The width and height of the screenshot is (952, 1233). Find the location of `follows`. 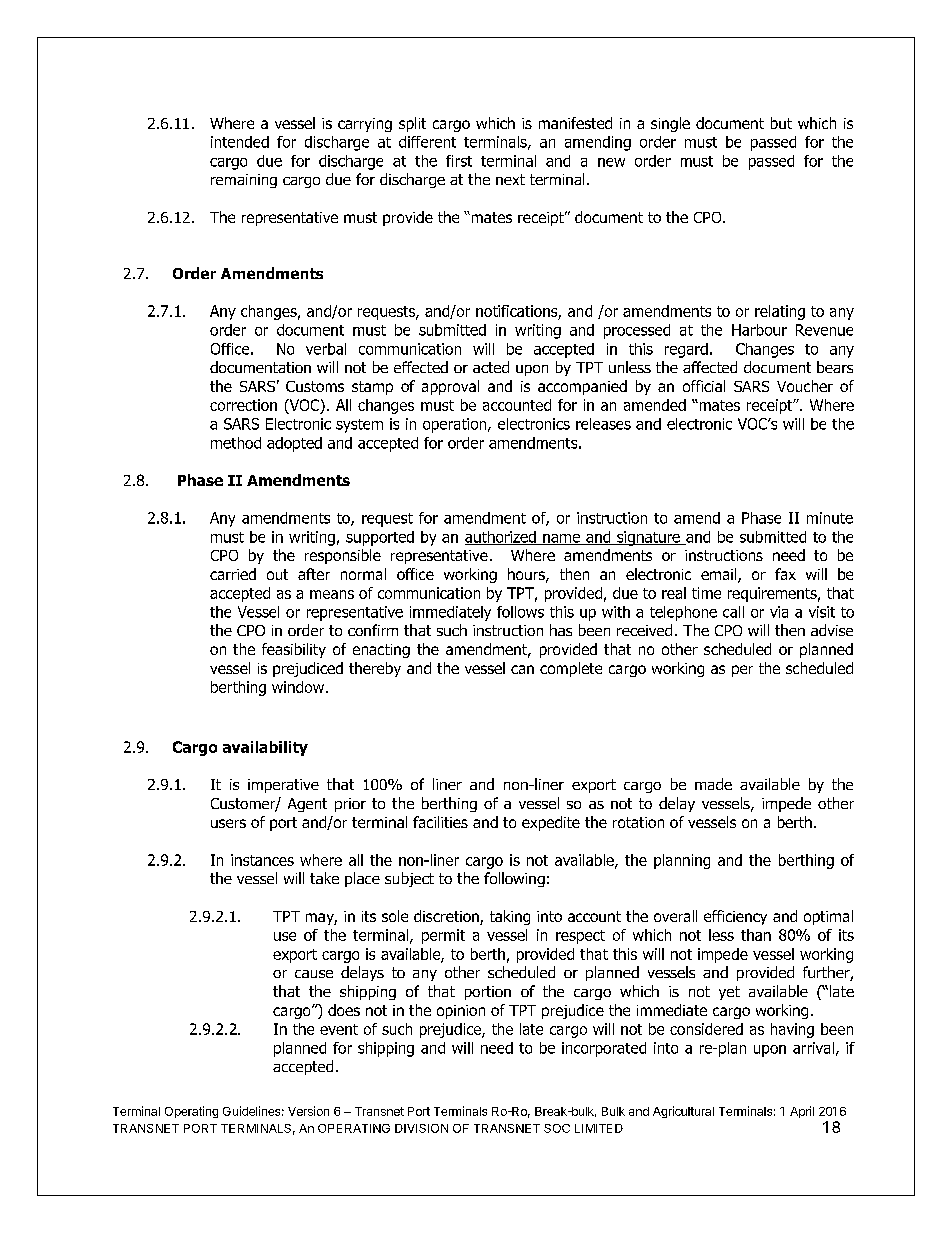

follows is located at coordinates (520, 612).
